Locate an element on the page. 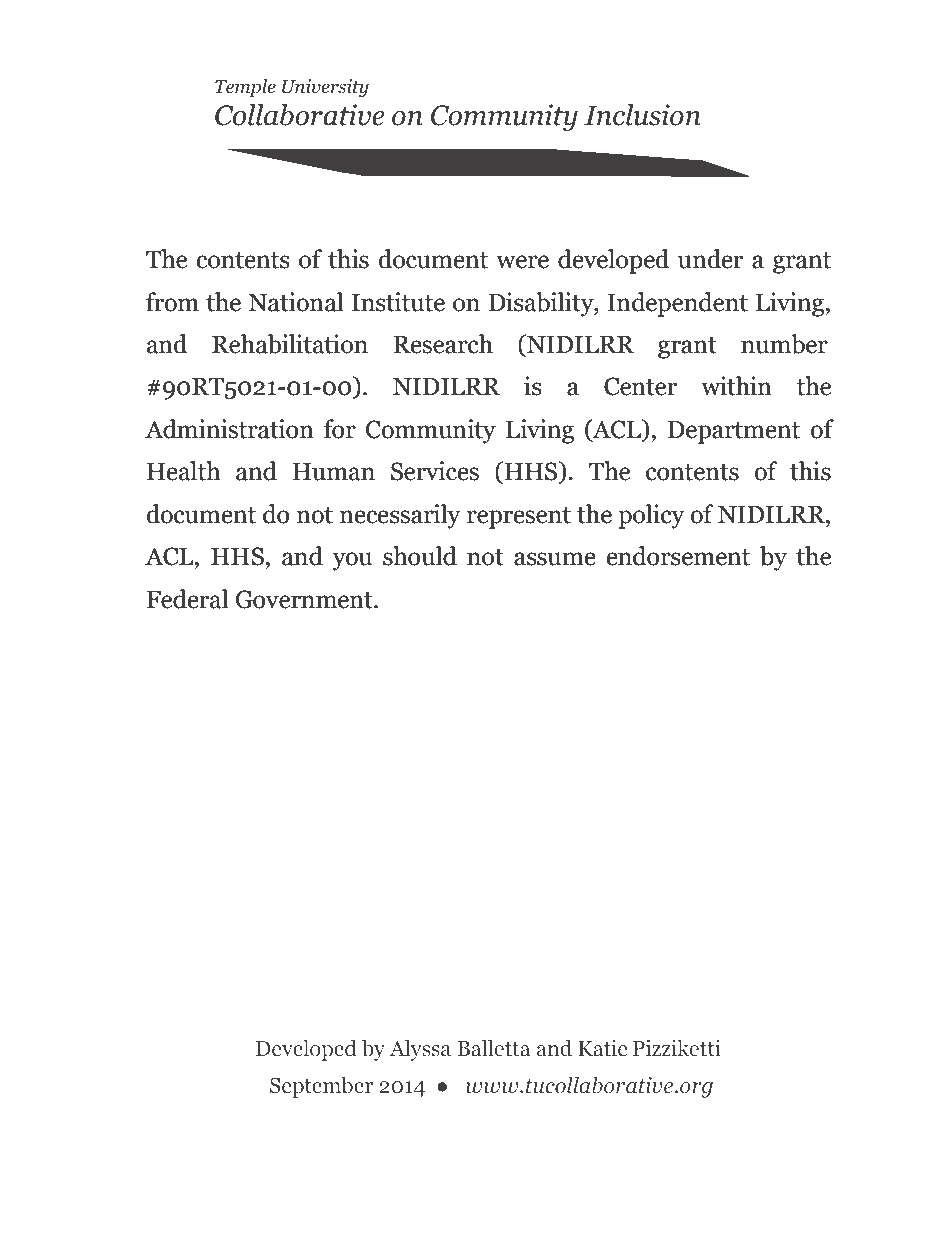  should is located at coordinates (420, 556).
